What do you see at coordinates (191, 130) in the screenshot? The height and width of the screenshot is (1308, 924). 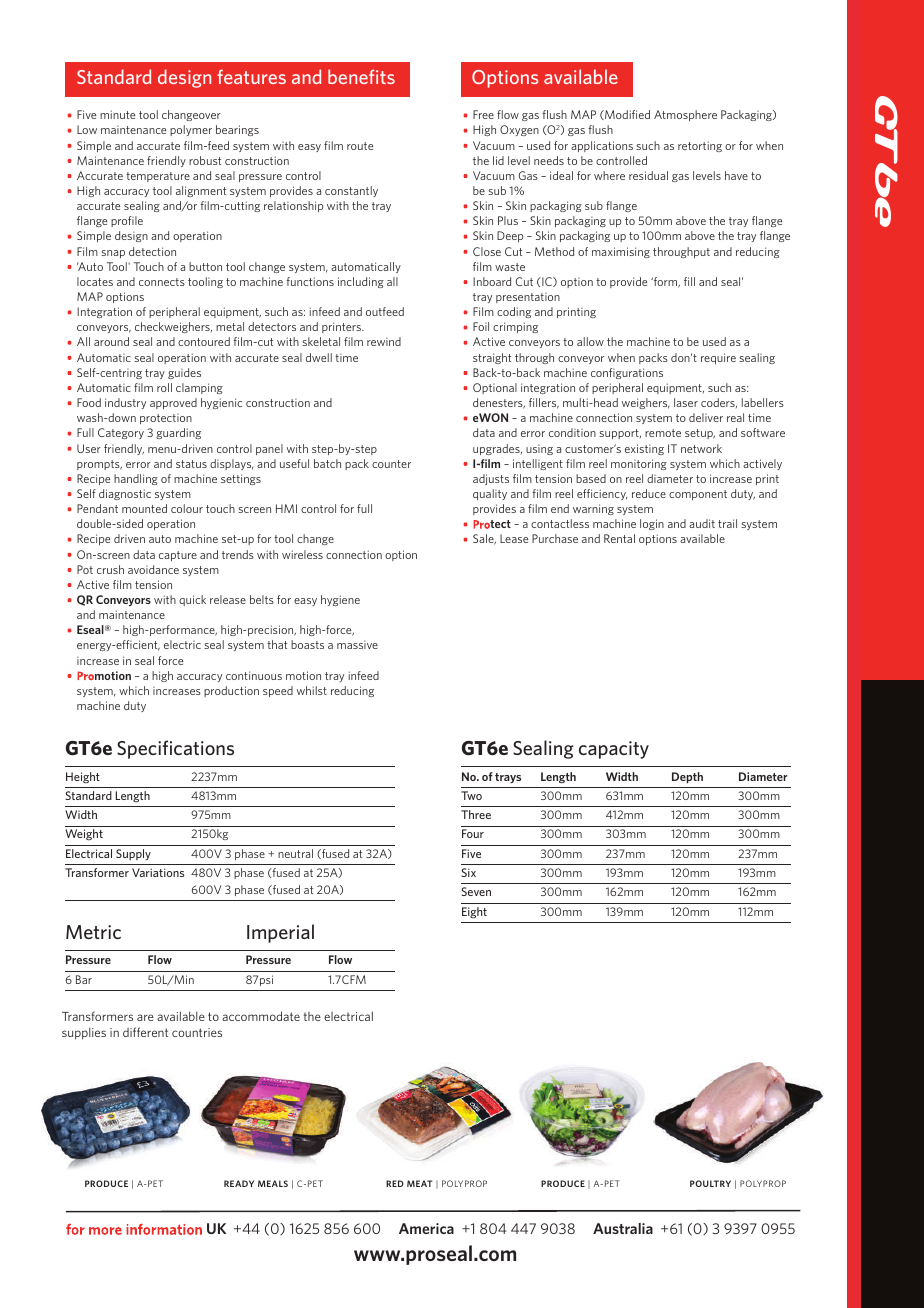 I see `polymer` at bounding box center [191, 130].
